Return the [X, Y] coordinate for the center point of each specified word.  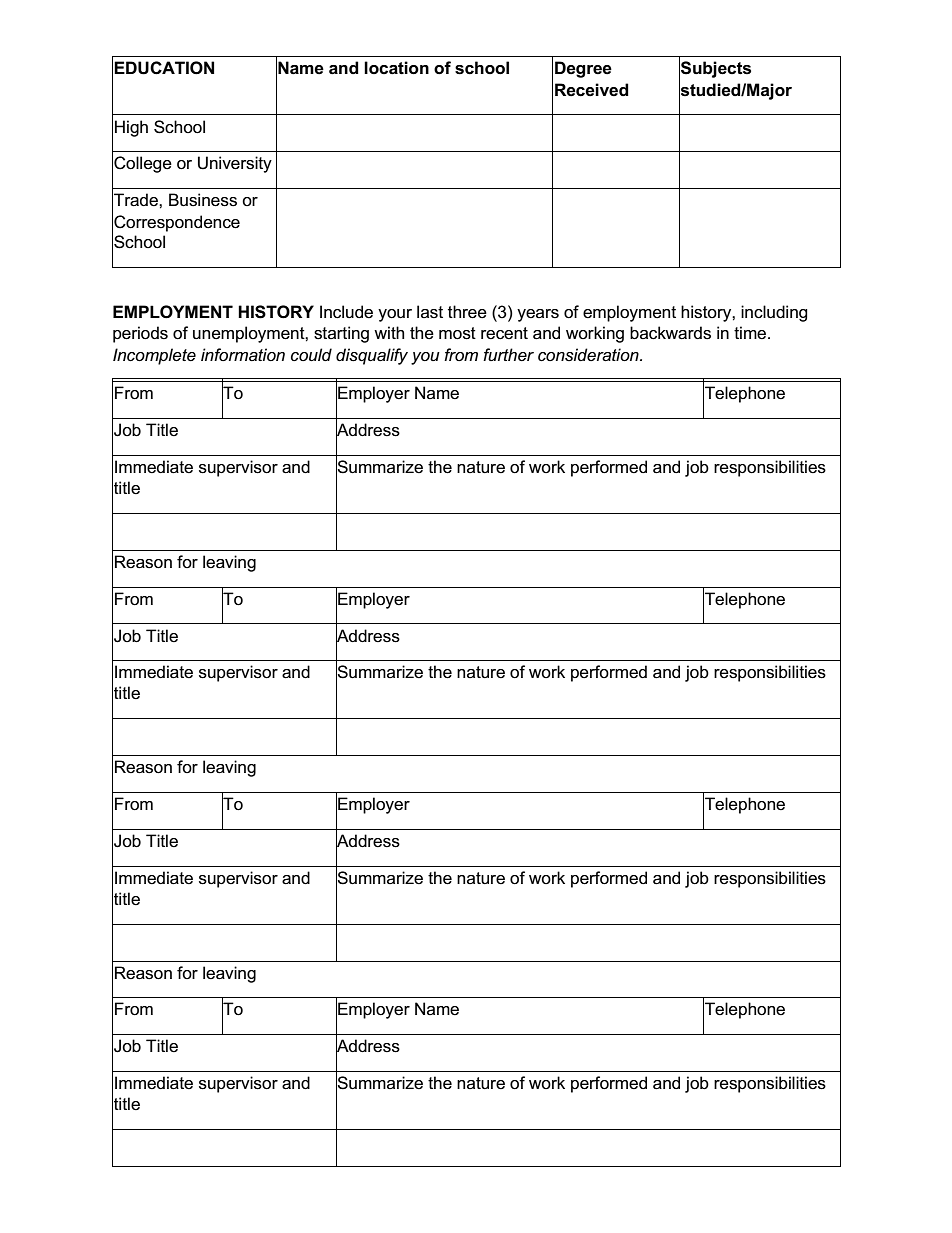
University [235, 164]
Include [346, 312]
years [538, 315]
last [430, 312]
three [467, 312]
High [131, 128]
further [508, 354]
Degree [583, 69]
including [774, 313]
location [396, 68]
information [243, 354]
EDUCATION [164, 68]
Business [203, 200]
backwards [670, 333]
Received [592, 90]
